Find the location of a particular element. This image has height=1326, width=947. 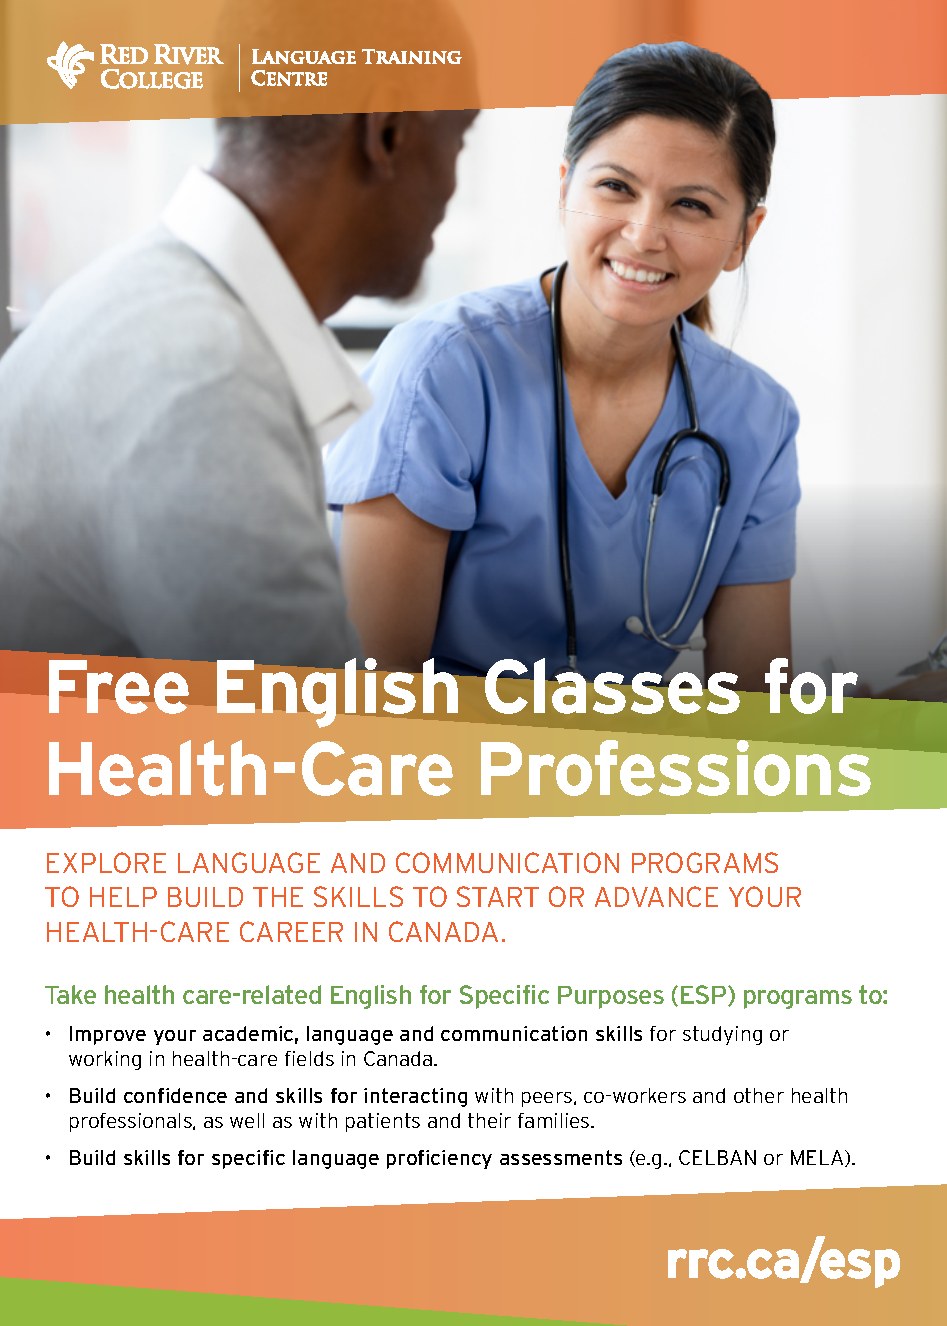

HELP is located at coordinates (123, 897).
